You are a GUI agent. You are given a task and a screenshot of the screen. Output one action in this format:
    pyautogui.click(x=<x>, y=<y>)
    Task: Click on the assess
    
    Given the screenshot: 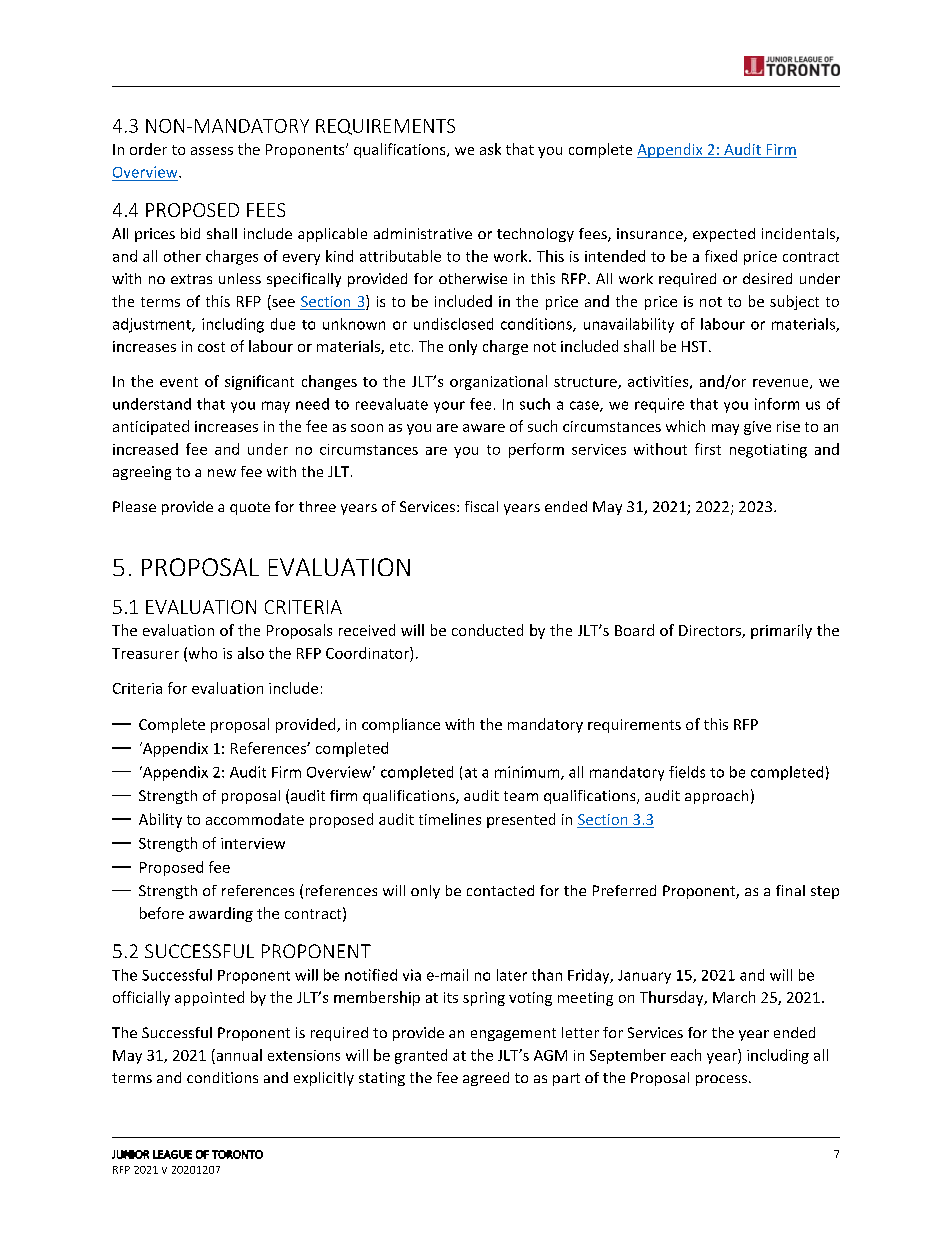 What is the action you would take?
    pyautogui.click(x=212, y=151)
